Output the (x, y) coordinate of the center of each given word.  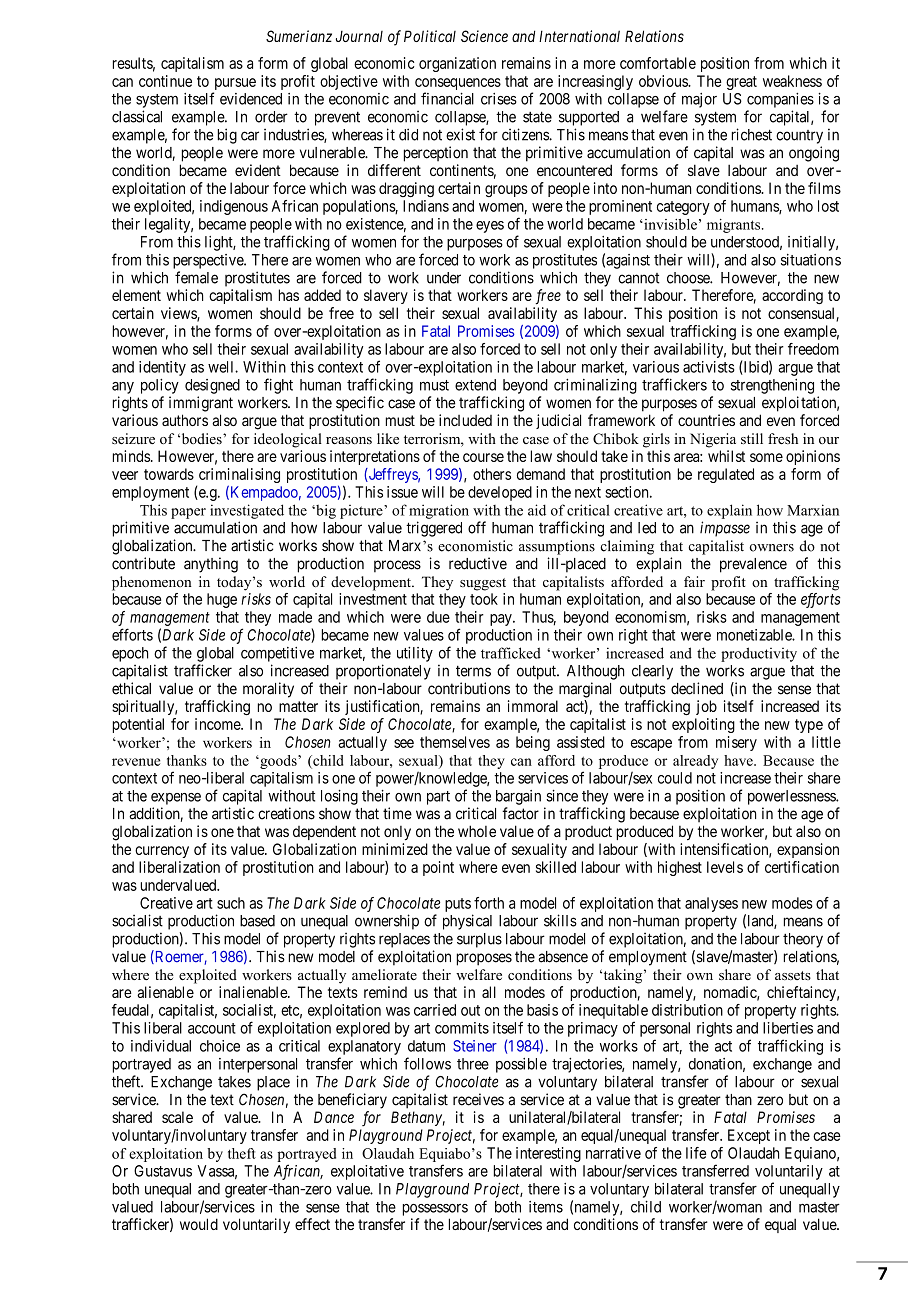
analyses (711, 904)
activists (709, 367)
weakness (792, 81)
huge (222, 600)
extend (475, 385)
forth (489, 903)
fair (694, 581)
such (231, 903)
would (199, 1224)
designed (212, 386)
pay (502, 620)
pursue (234, 85)
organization (457, 64)
